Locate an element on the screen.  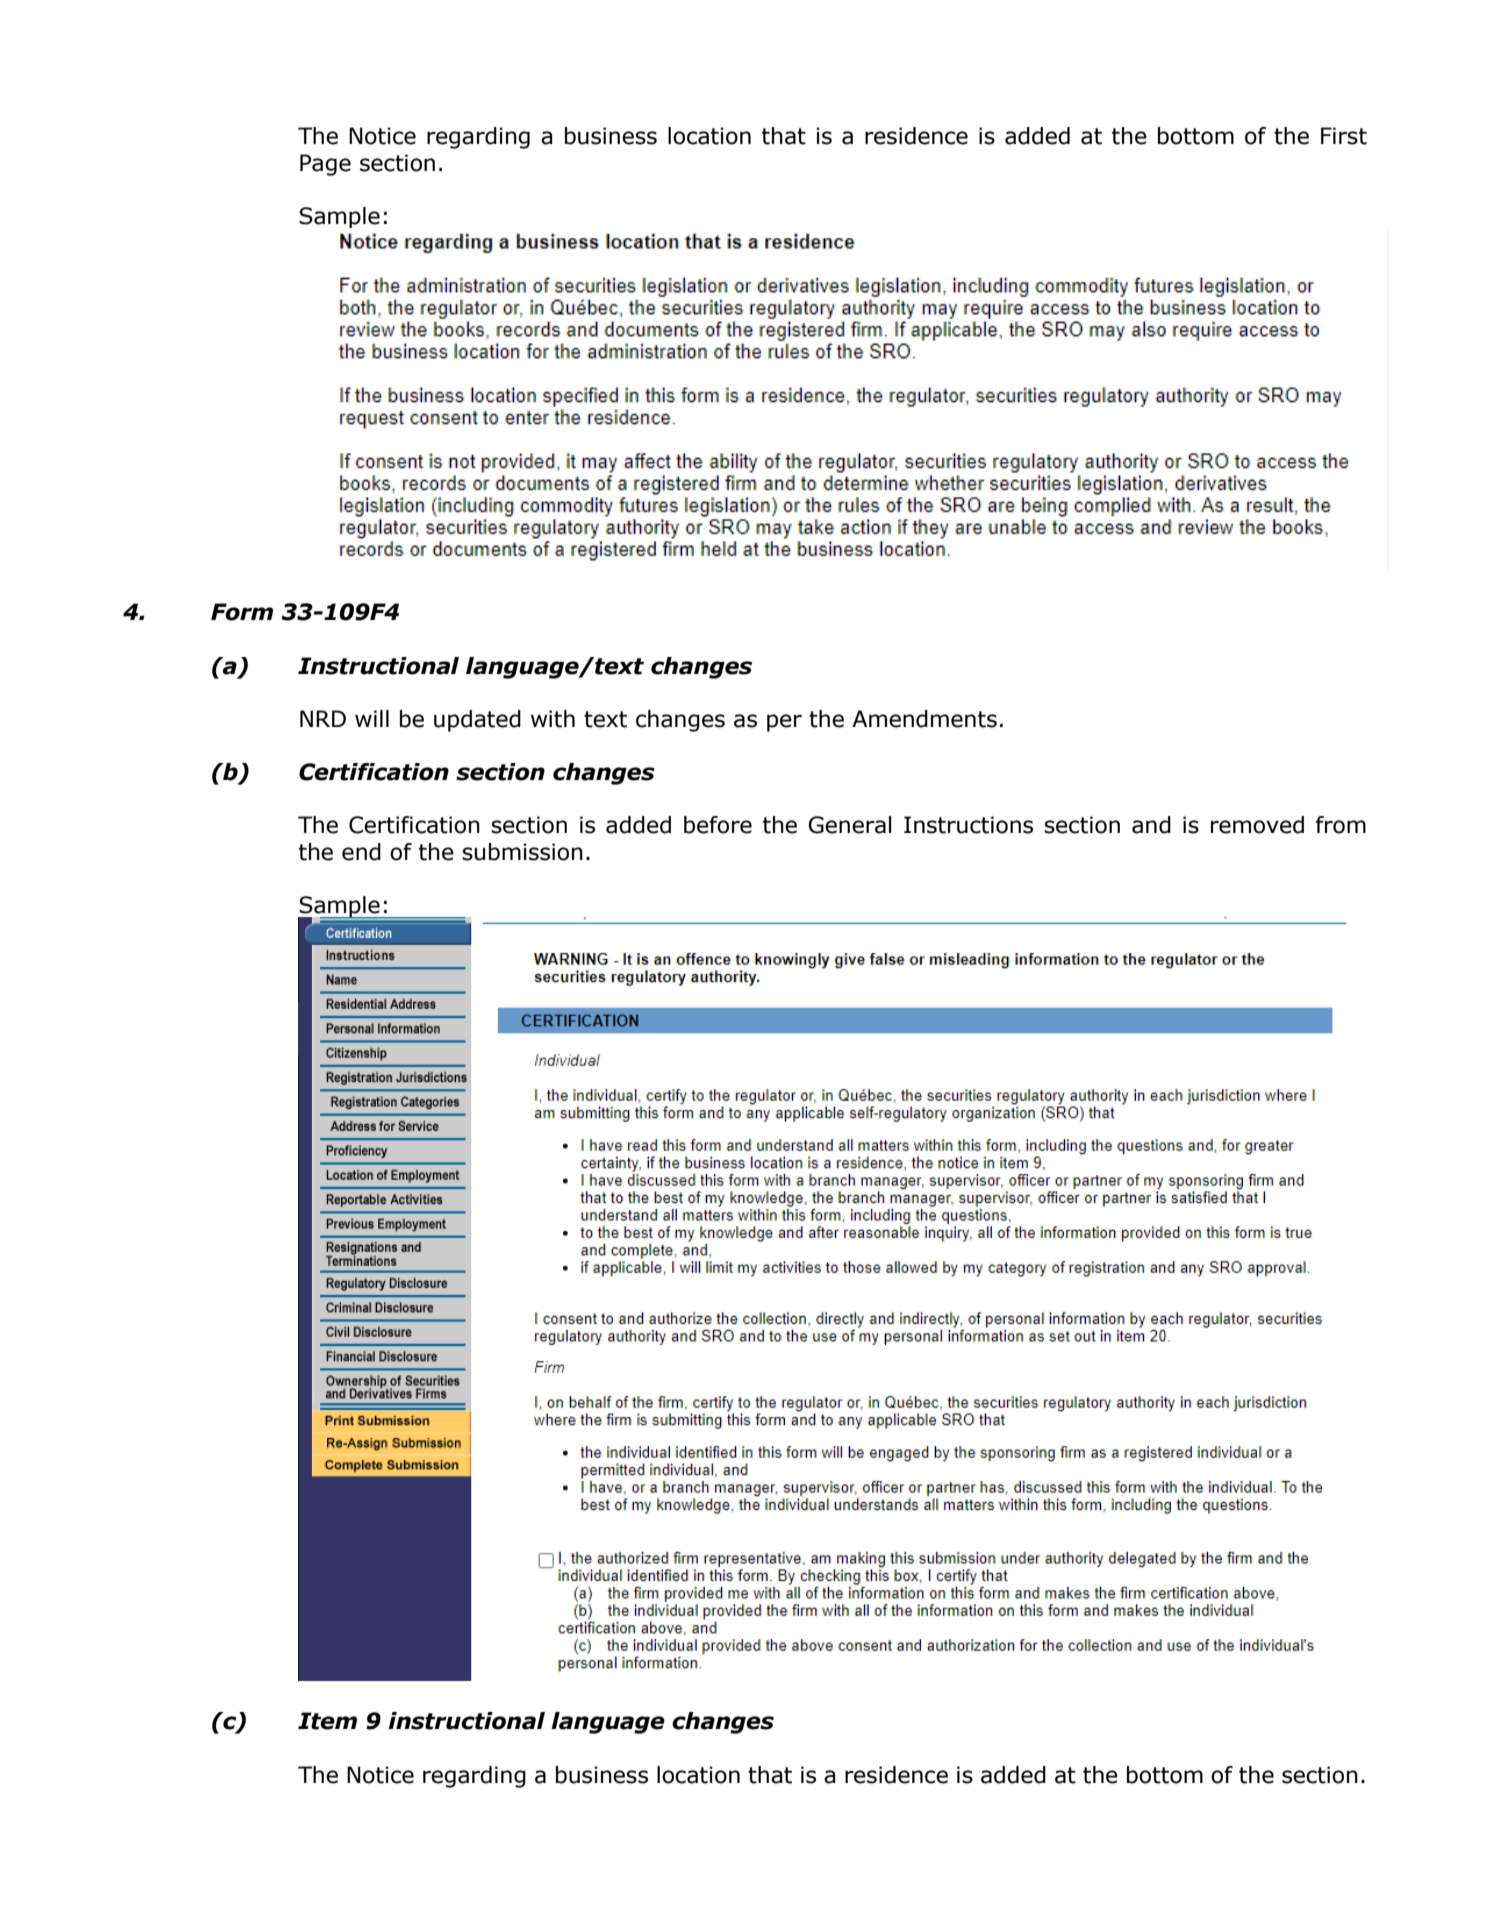
Item is located at coordinates (327, 1721).
